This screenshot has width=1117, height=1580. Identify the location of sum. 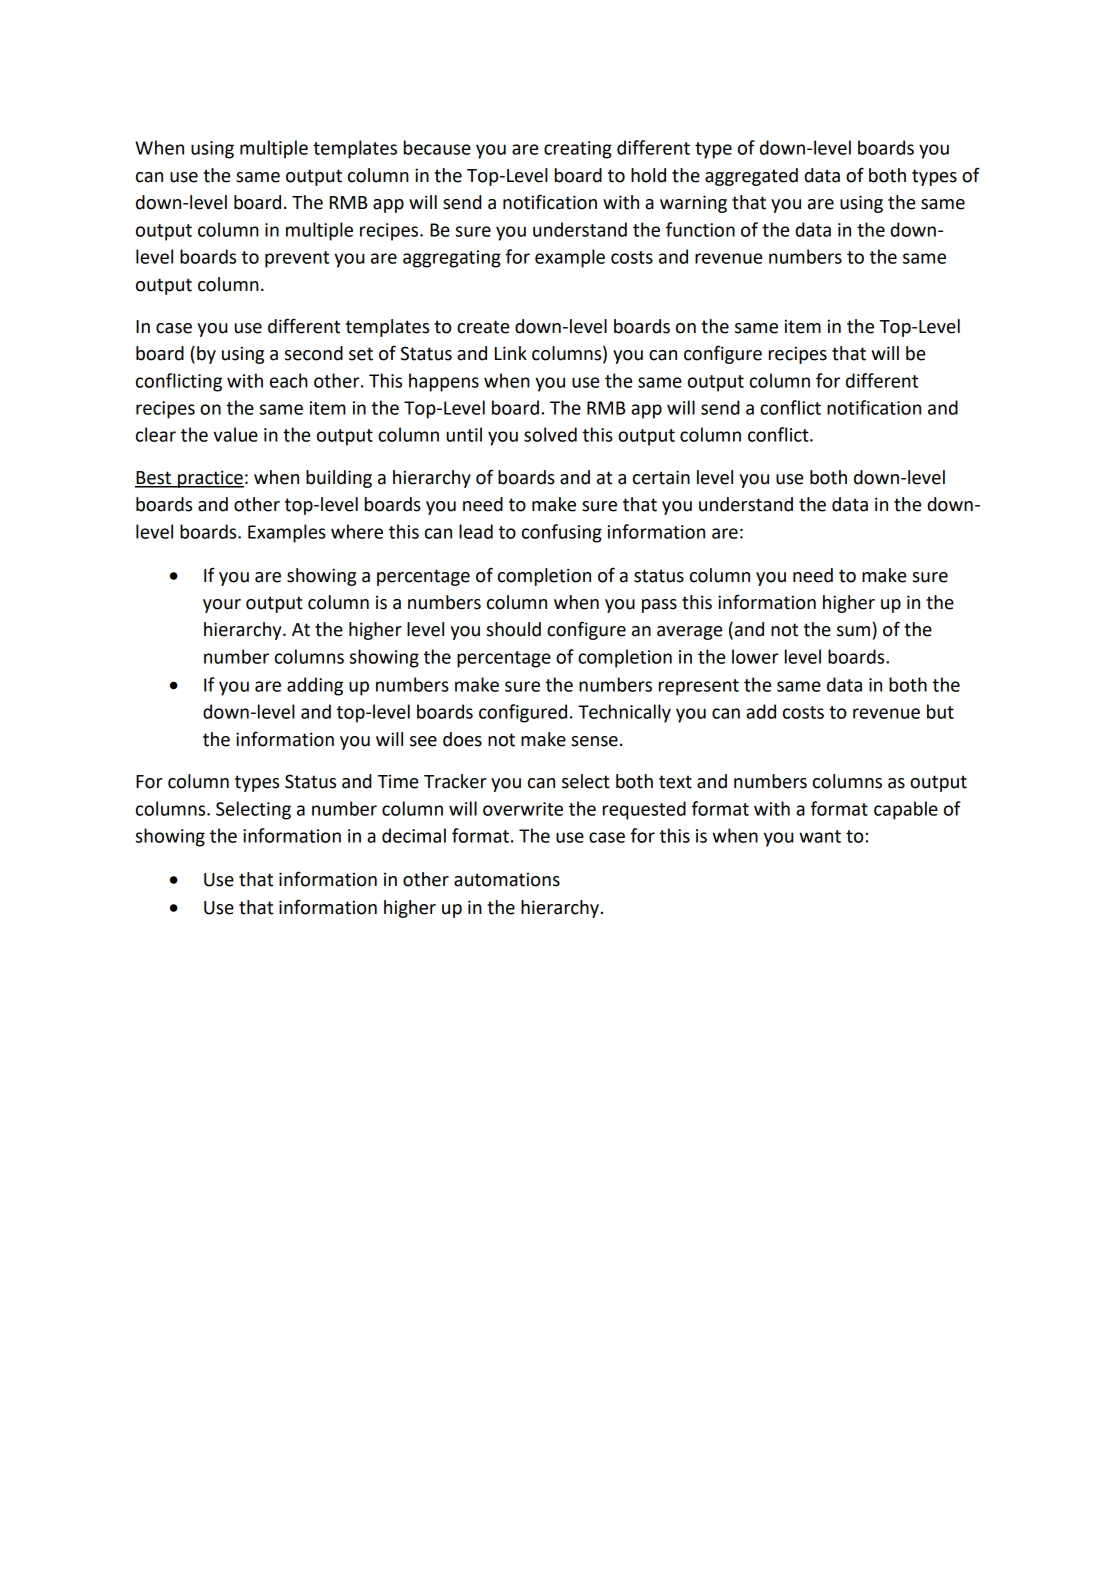
(853, 631).
